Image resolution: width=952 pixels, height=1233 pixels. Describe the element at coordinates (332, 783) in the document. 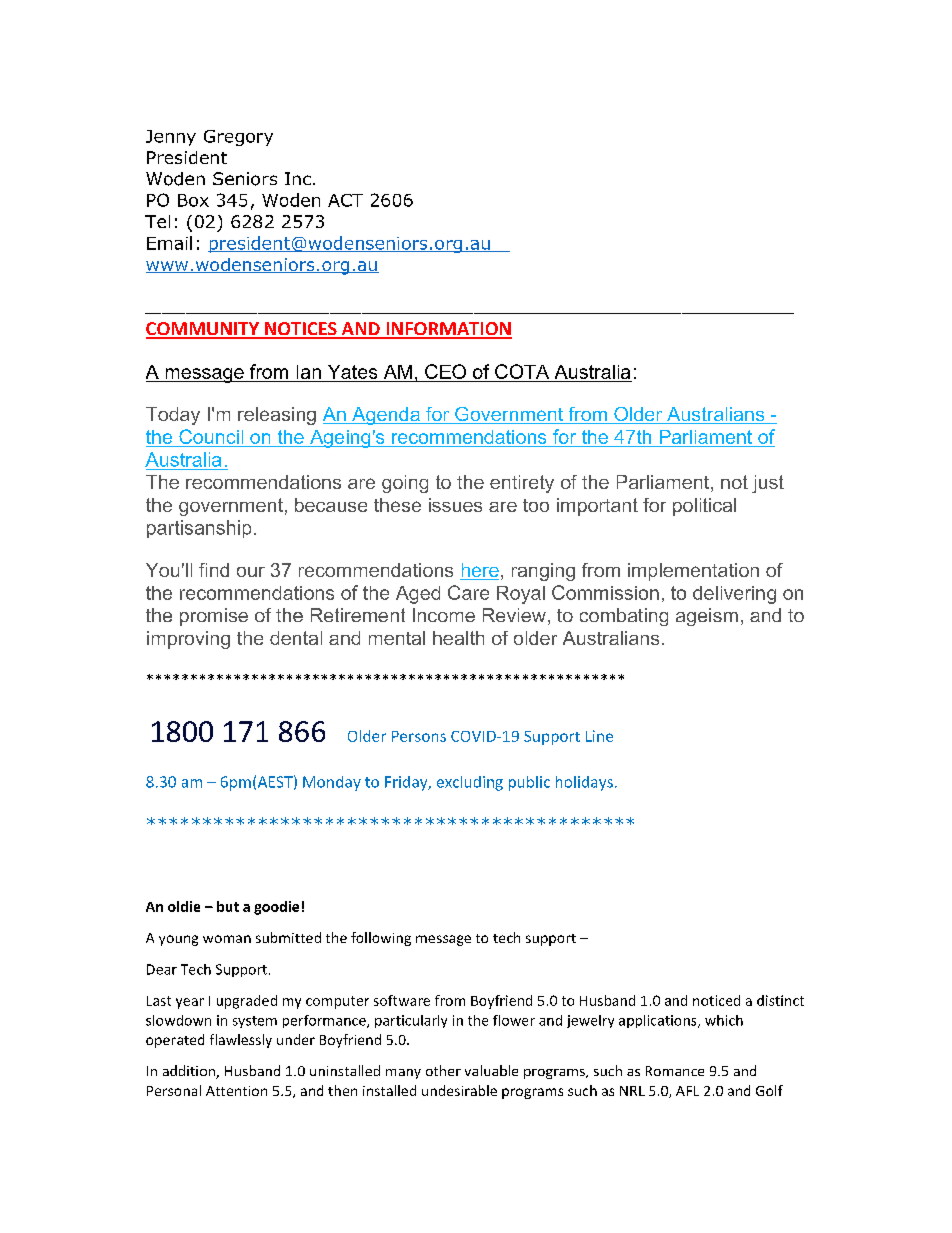

I see `Monday` at that location.
